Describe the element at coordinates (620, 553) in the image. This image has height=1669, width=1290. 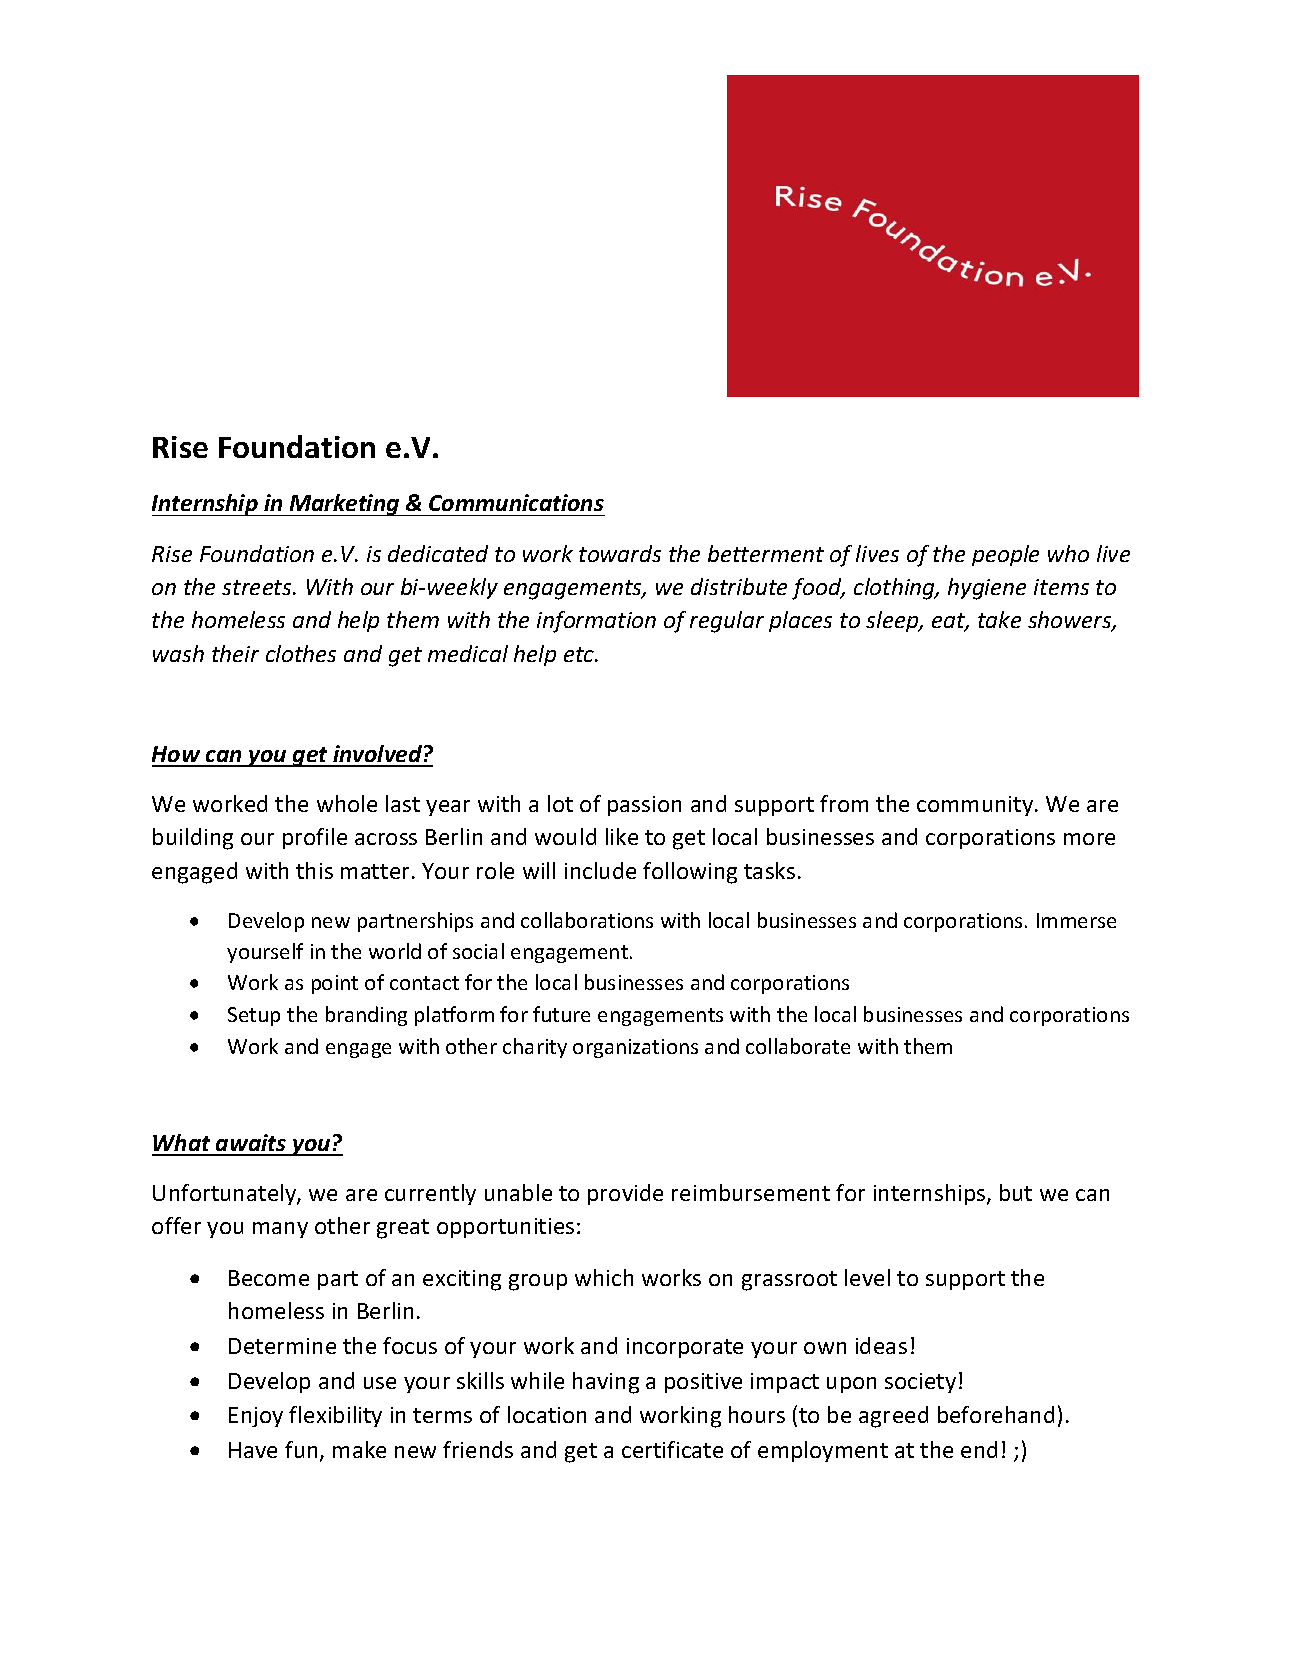
I see `towards` at that location.
